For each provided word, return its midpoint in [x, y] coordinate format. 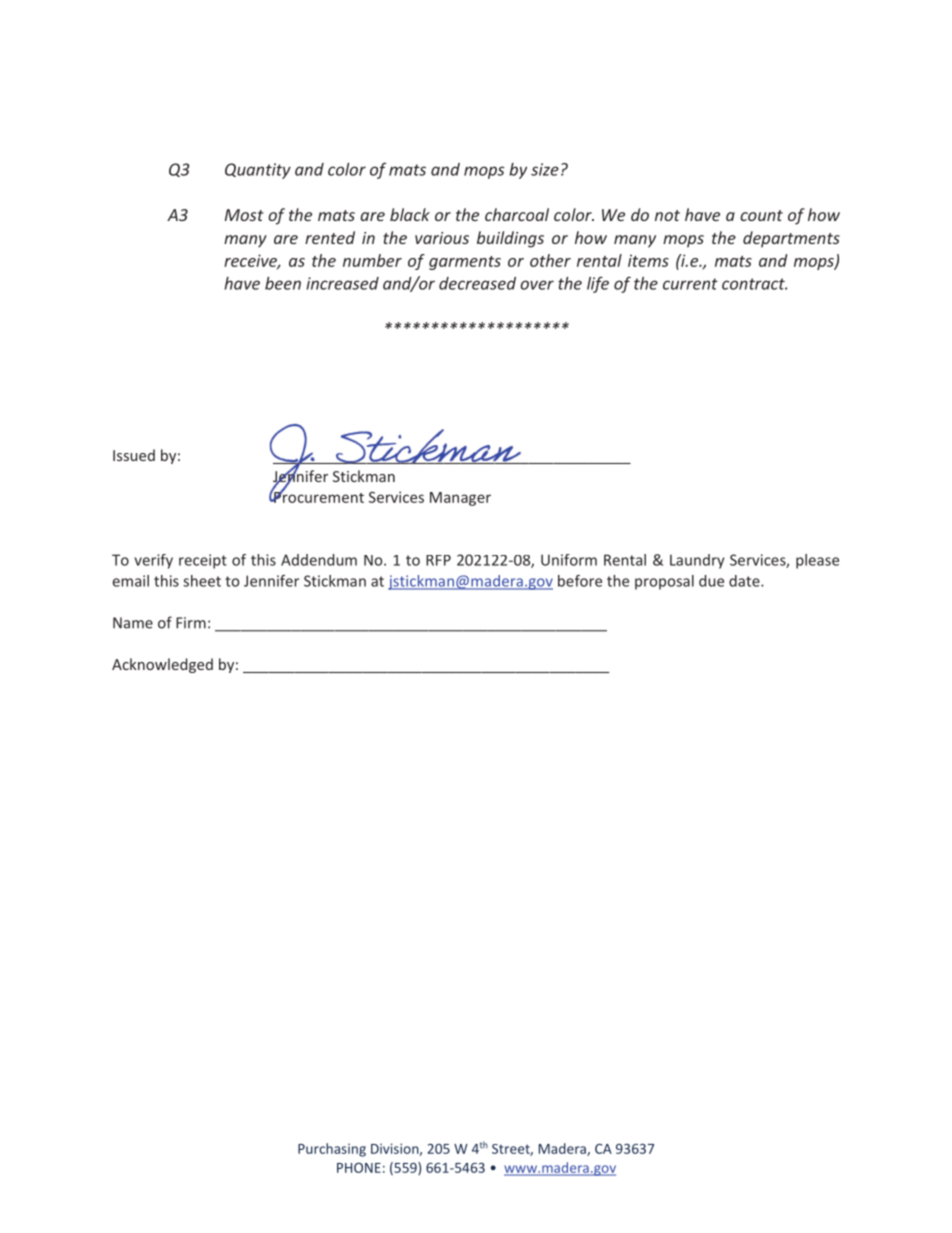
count [761, 215]
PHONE [359, 1168]
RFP [438, 560]
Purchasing [332, 1150]
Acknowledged [162, 665]
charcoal [517, 214]
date [745, 581]
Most [244, 215]
